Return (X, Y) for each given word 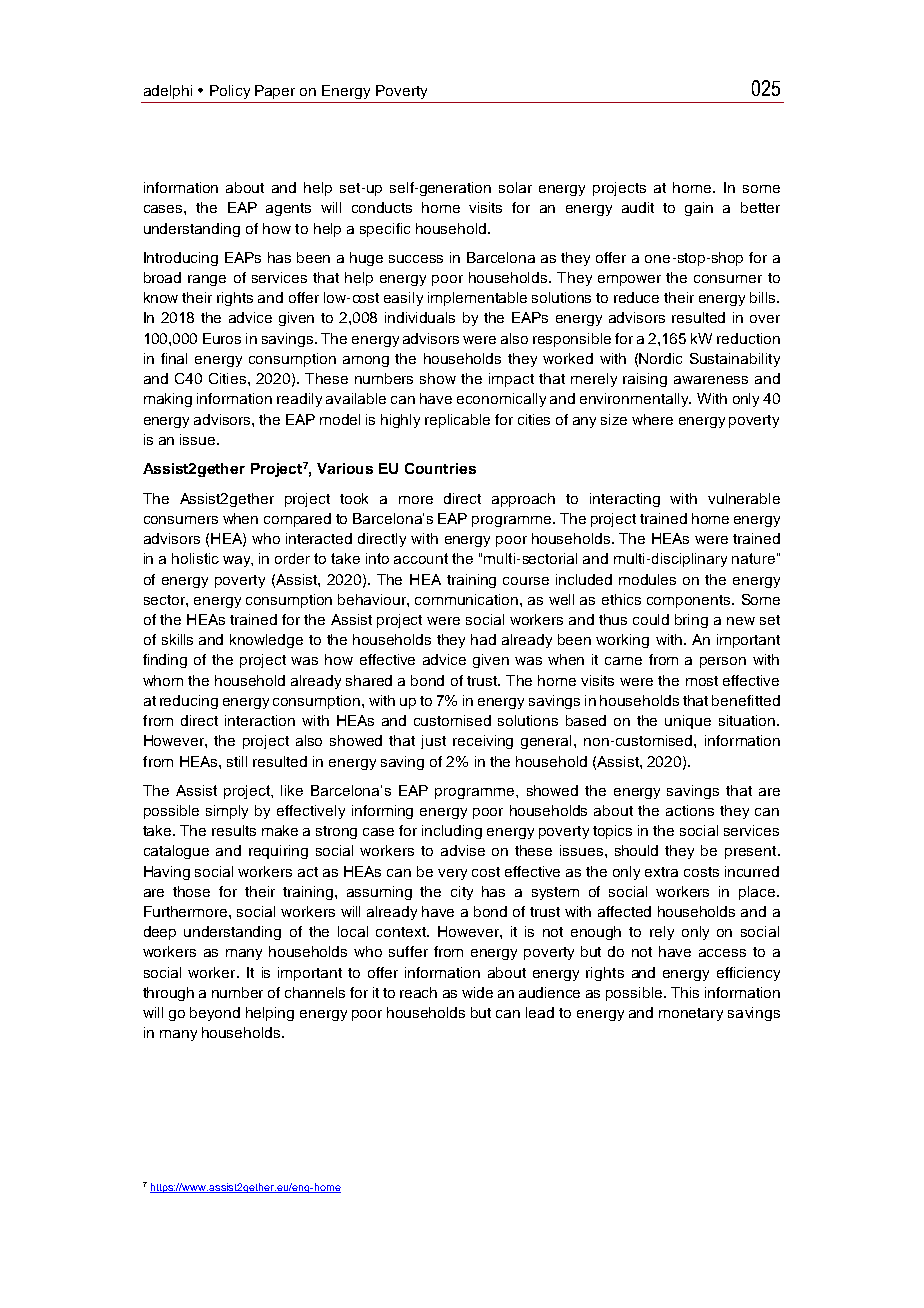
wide (477, 992)
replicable (457, 421)
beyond (215, 1014)
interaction (260, 720)
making (168, 400)
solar (515, 187)
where (652, 419)
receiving (483, 742)
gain (699, 209)
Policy (230, 92)
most (702, 681)
